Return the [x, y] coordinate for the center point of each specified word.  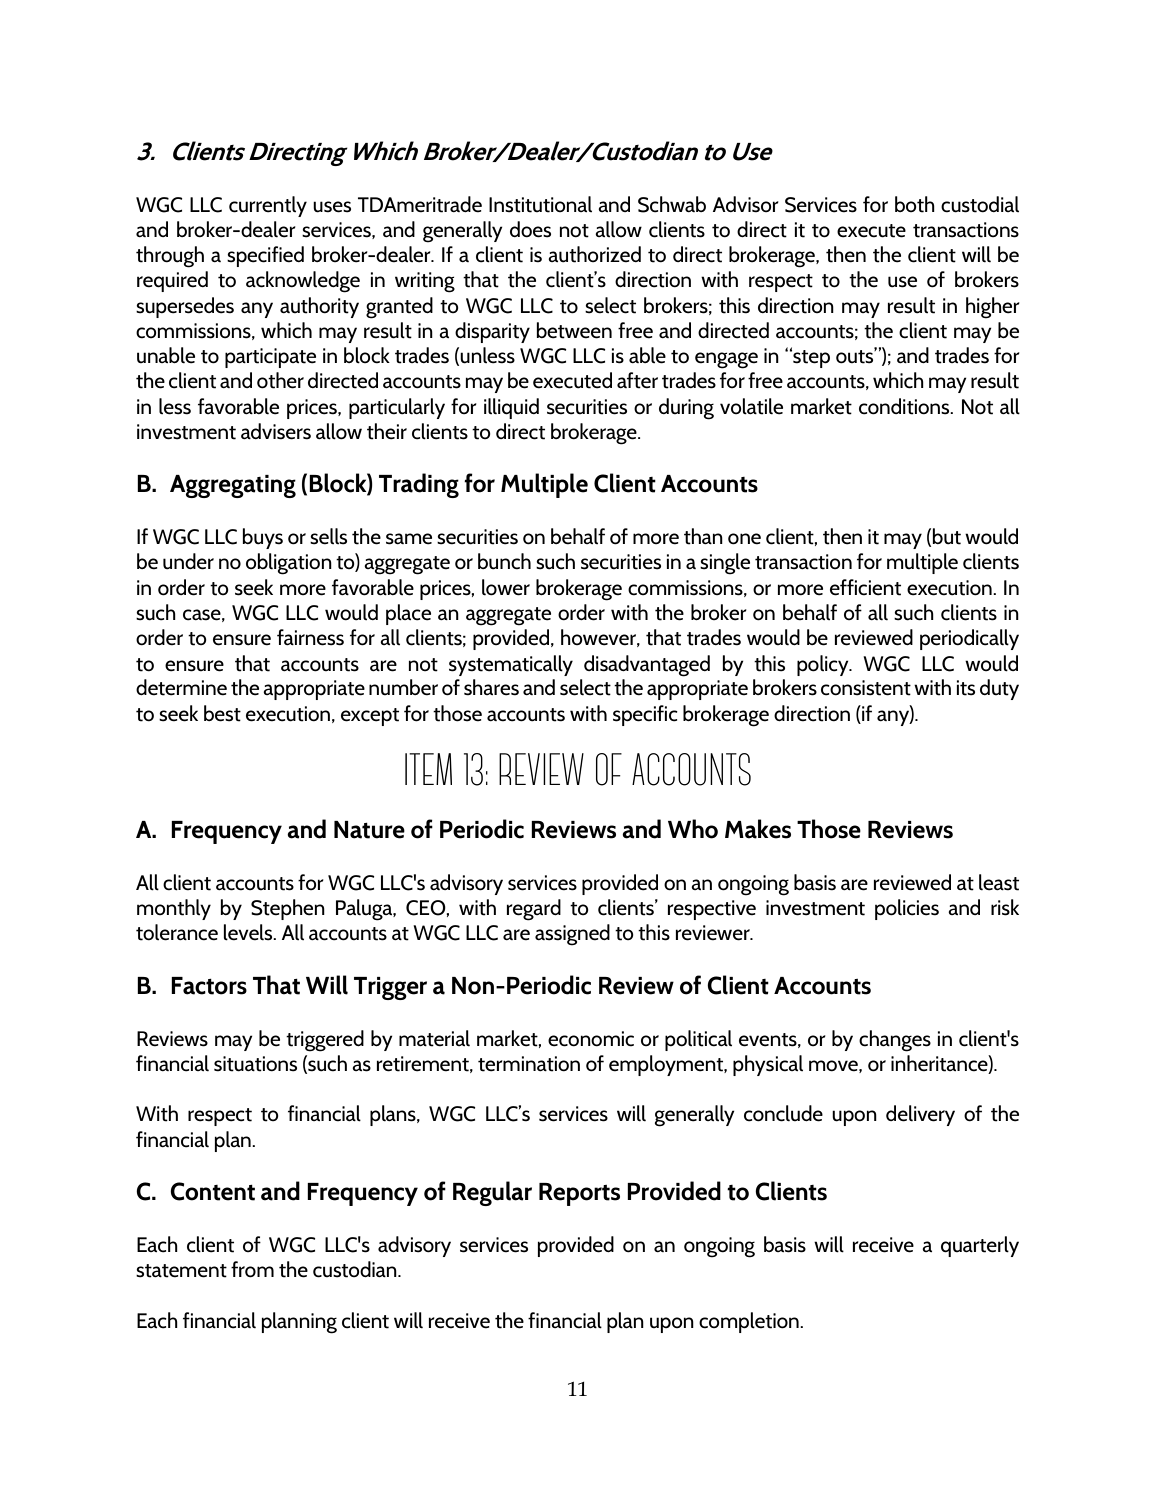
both [915, 204]
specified [265, 256]
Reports [579, 1194]
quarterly [980, 1246]
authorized [594, 254]
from [252, 1269]
